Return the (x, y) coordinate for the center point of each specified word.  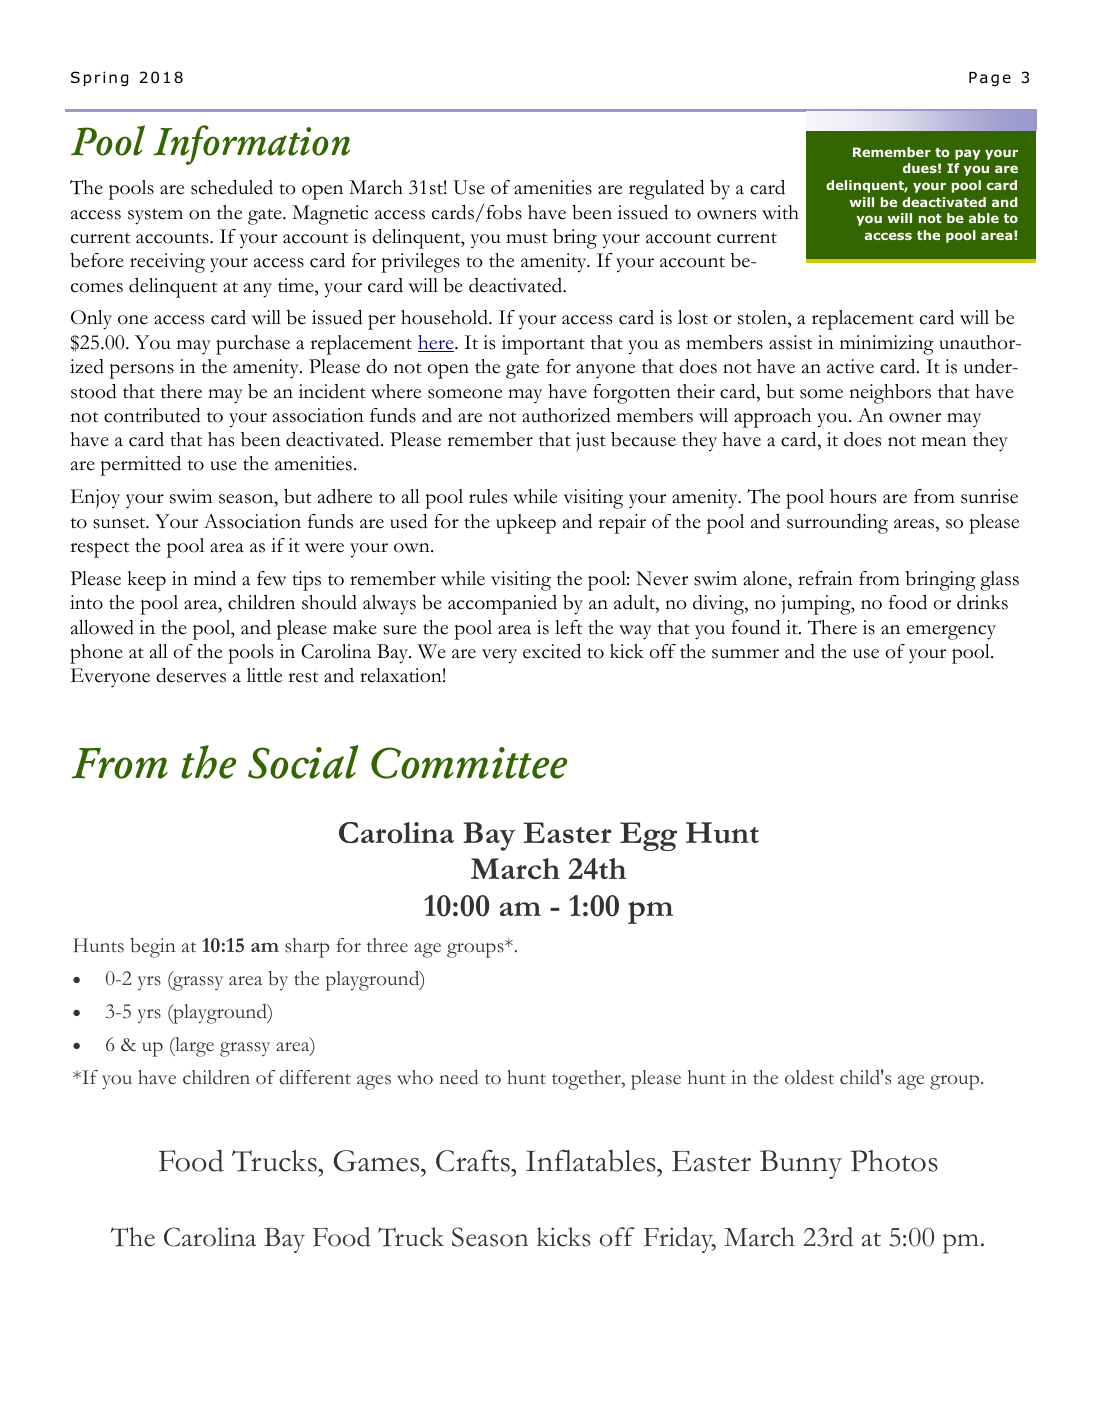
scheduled (232, 187)
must (526, 238)
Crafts (474, 1161)
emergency (951, 632)
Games (378, 1161)
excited (552, 651)
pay (968, 154)
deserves (191, 675)
